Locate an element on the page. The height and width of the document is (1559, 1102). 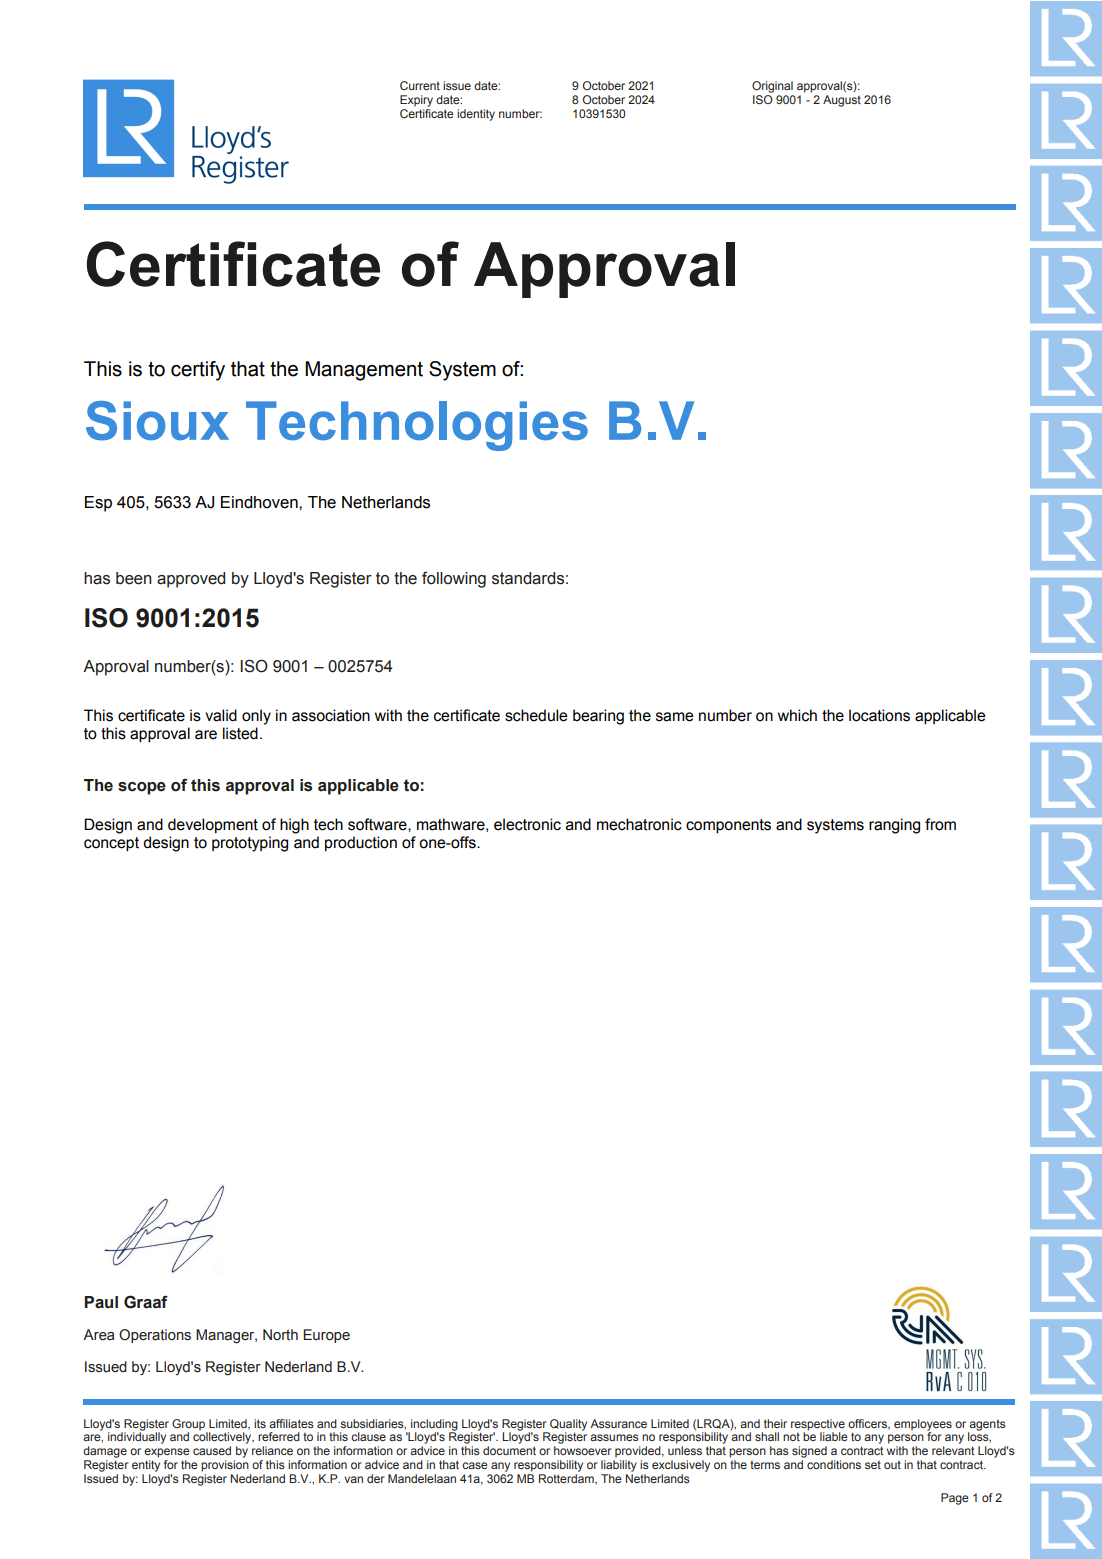
August is located at coordinates (842, 101).
